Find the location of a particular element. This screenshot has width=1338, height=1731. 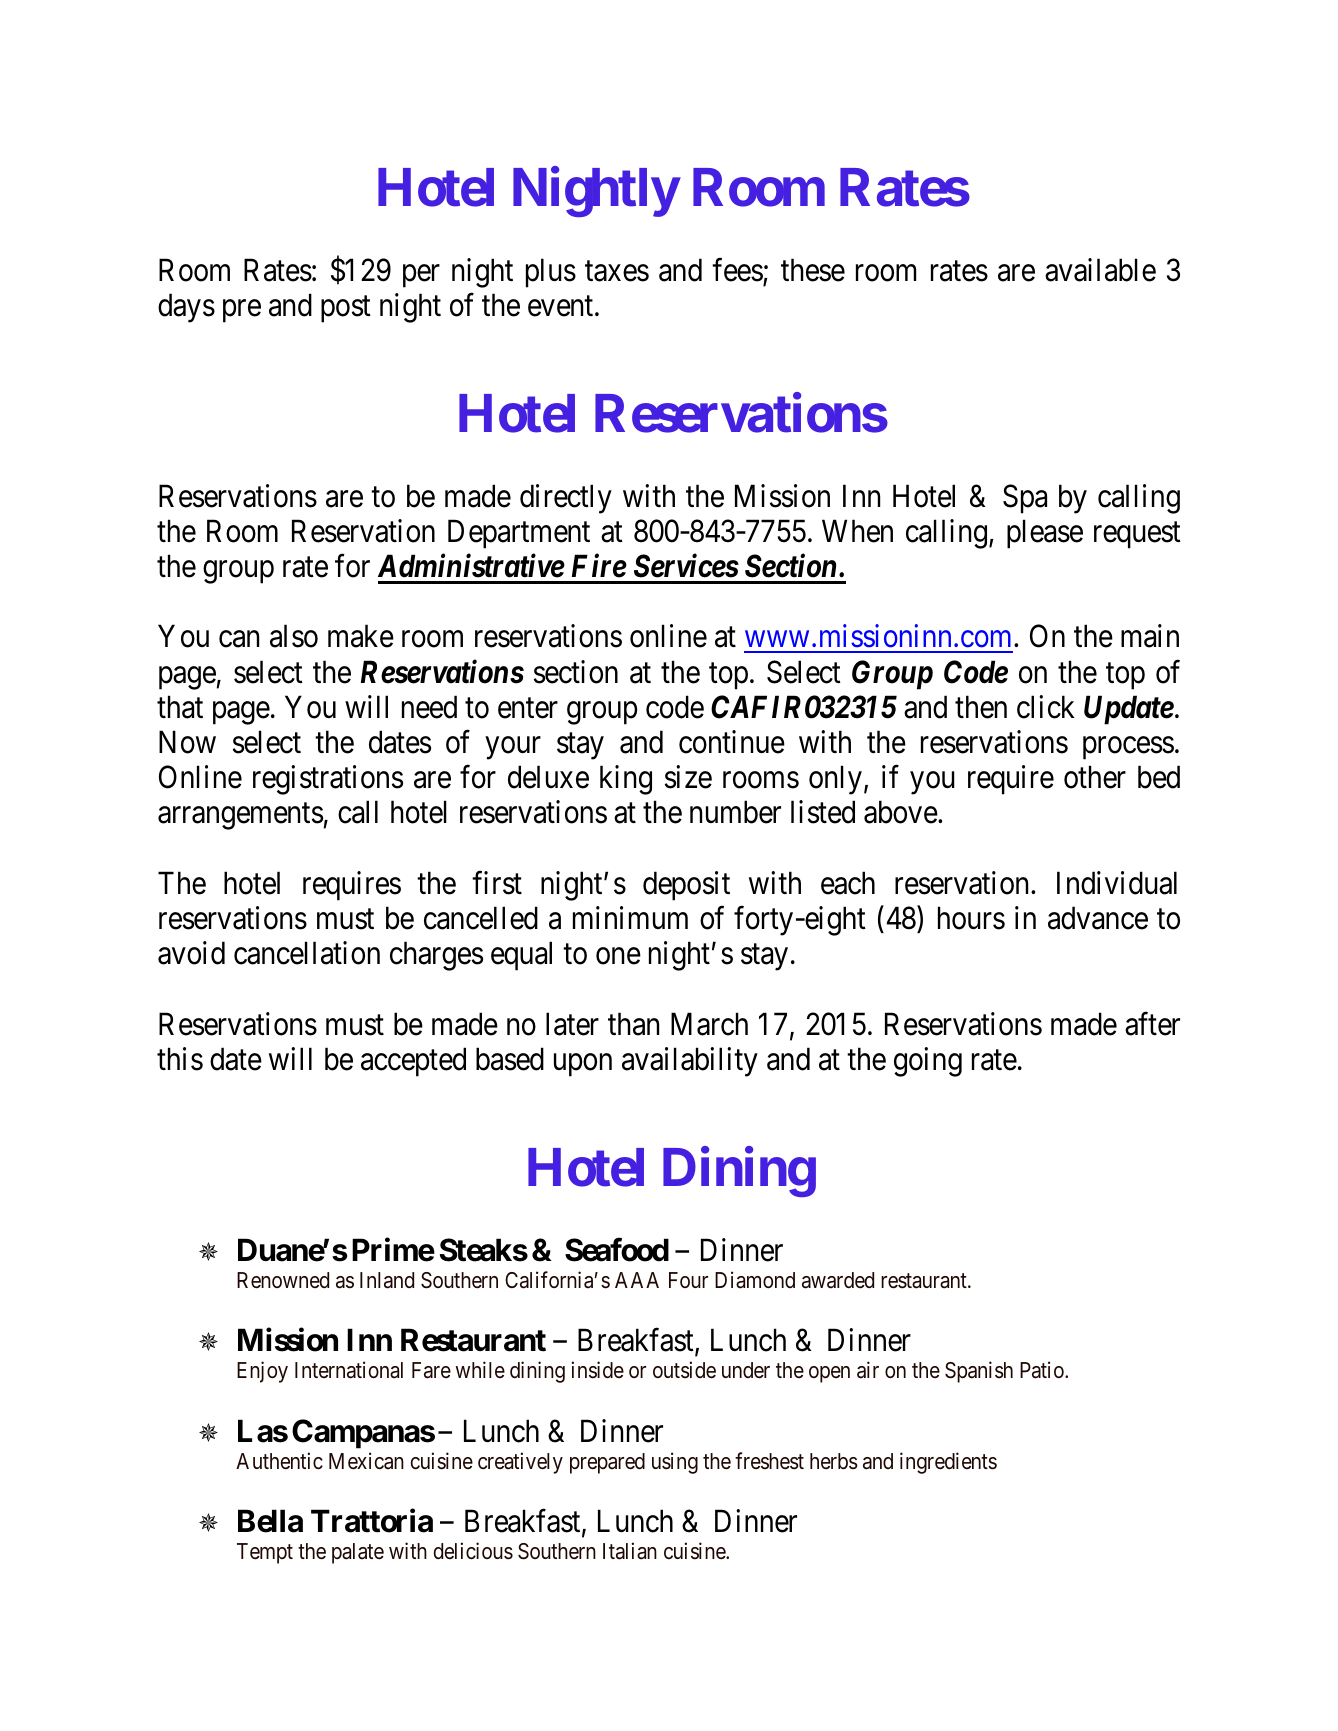

minimum is located at coordinates (630, 917).
